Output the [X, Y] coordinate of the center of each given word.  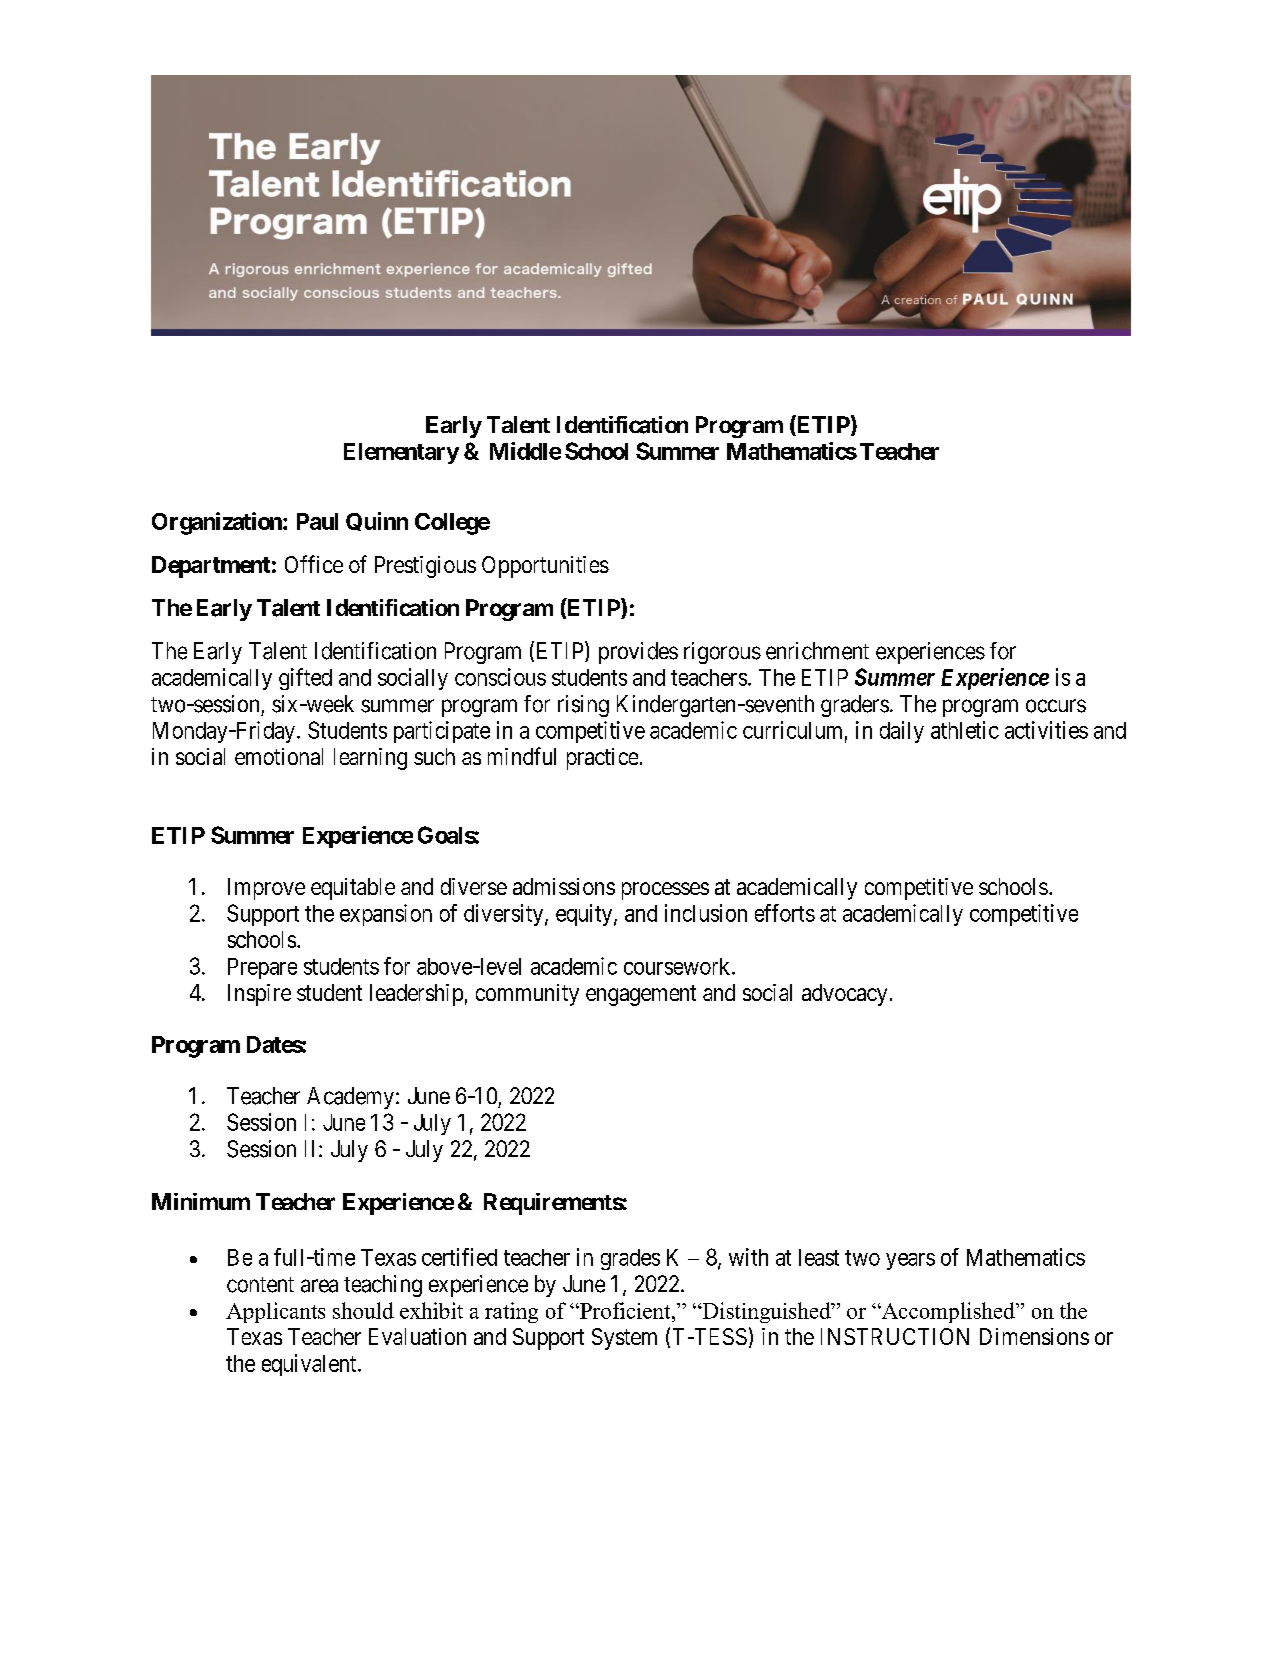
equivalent [310, 1365]
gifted [305, 679]
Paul [317, 521]
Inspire [259, 995]
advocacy [844, 995]
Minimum [201, 1201]
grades [630, 1259]
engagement [641, 995]
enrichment [817, 651]
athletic [965, 730]
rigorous [722, 653]
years [910, 1261]
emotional [279, 756]
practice [602, 759]
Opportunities [545, 567]
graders [855, 706]
